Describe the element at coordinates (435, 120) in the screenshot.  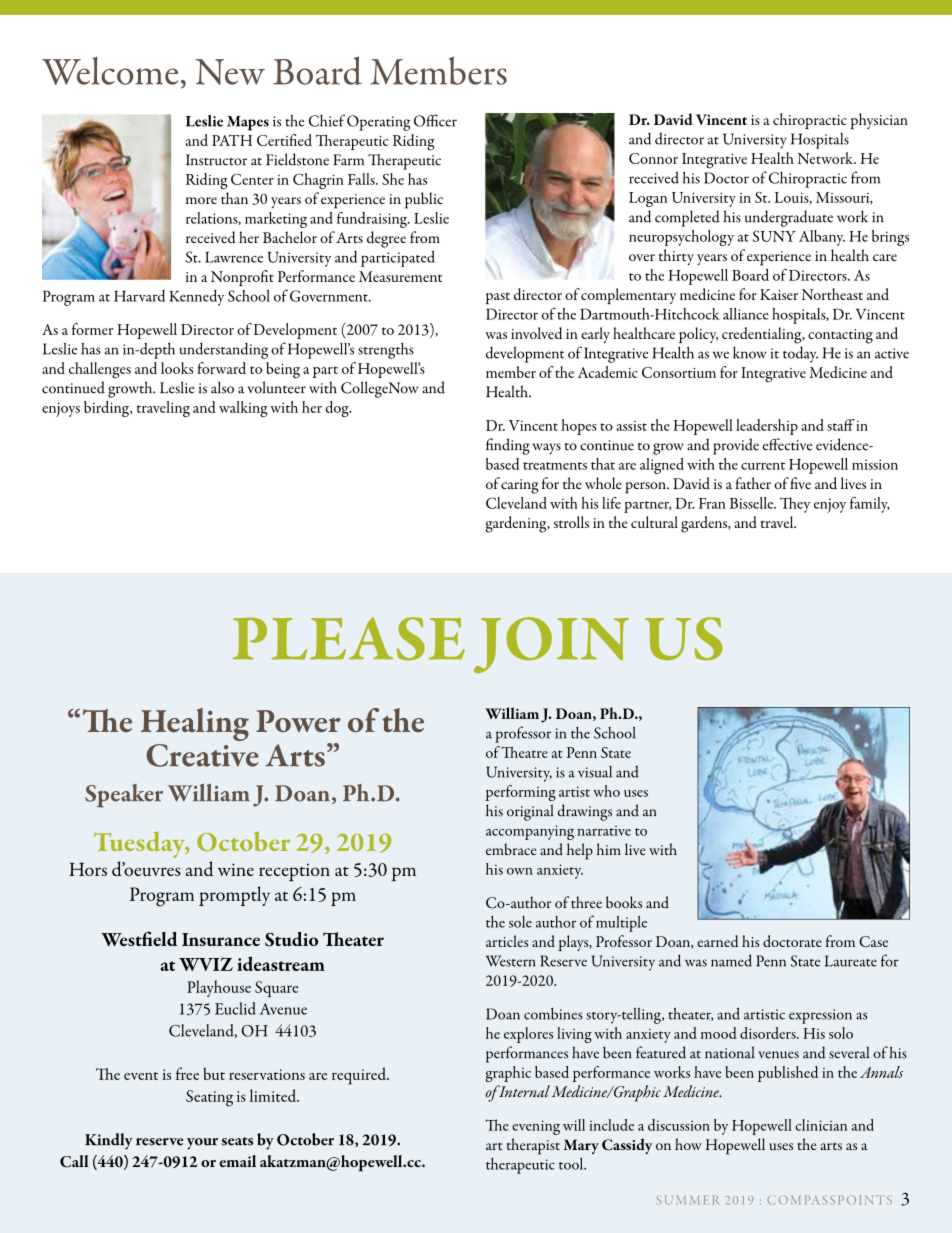
I see `Officer` at that location.
